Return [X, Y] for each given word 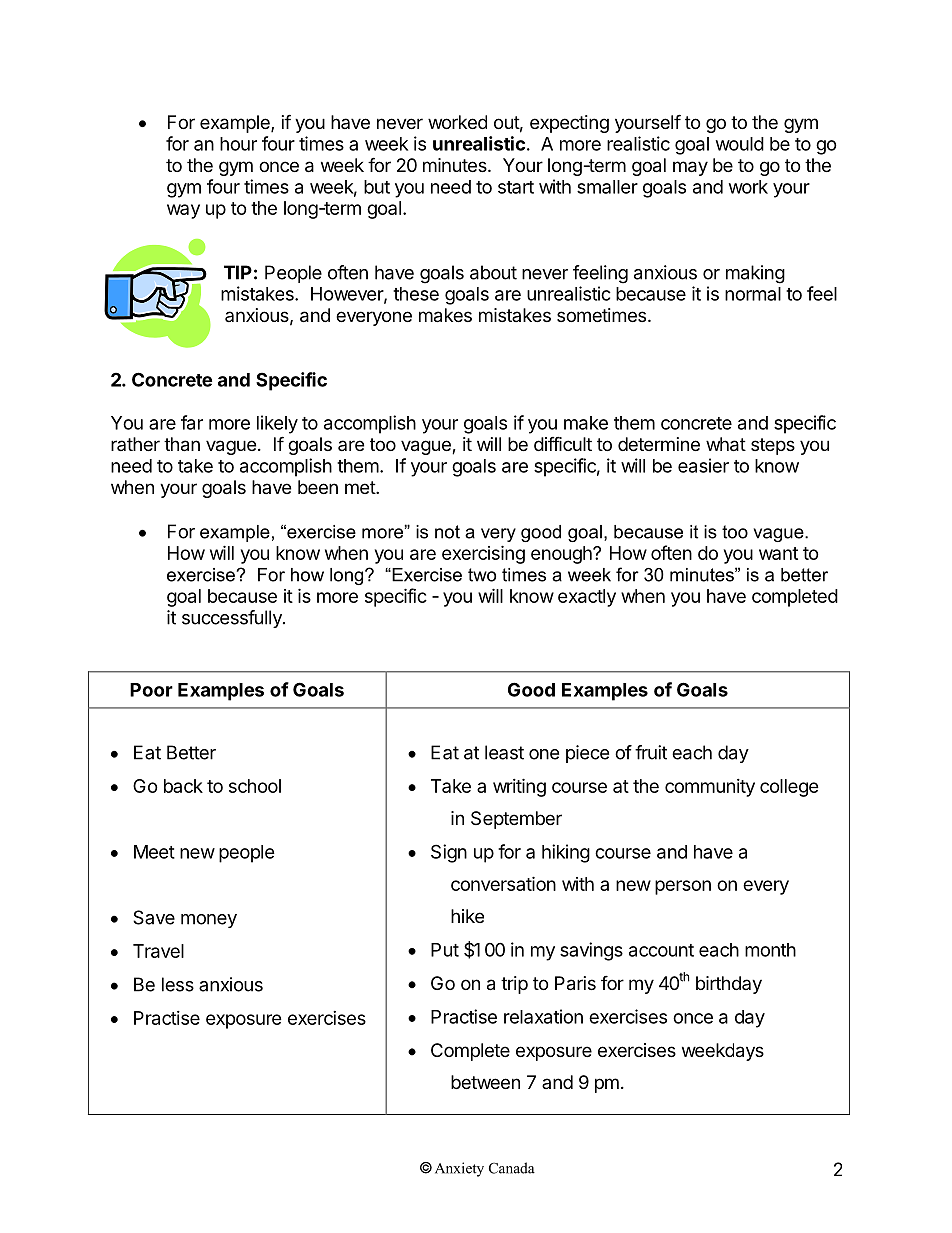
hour [238, 144]
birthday [729, 985]
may [690, 168]
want [778, 553]
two [482, 575]
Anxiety [459, 1169]
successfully [233, 619]
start [516, 187]
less [178, 984]
